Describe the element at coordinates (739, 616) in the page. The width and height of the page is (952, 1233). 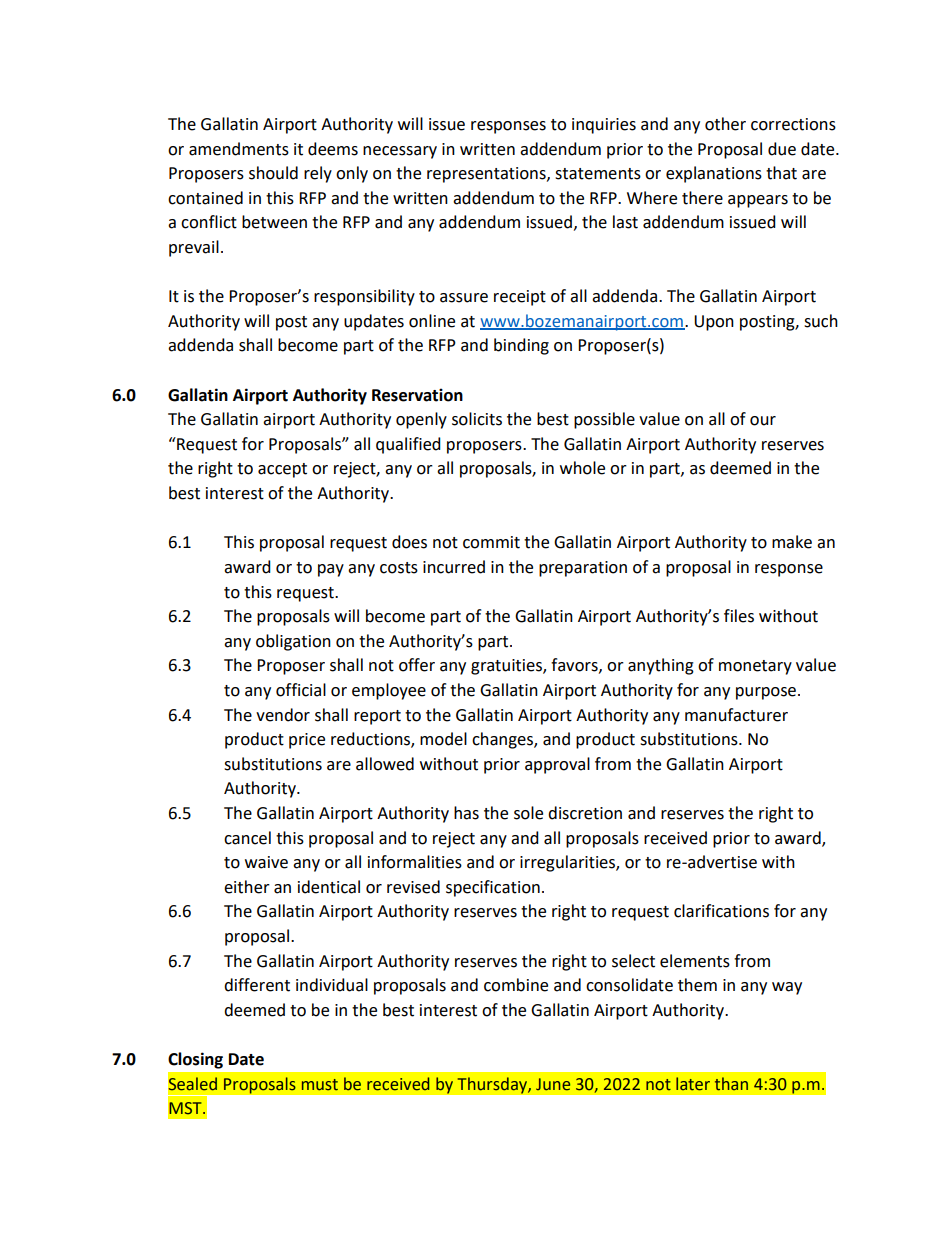
I see `files` at that location.
